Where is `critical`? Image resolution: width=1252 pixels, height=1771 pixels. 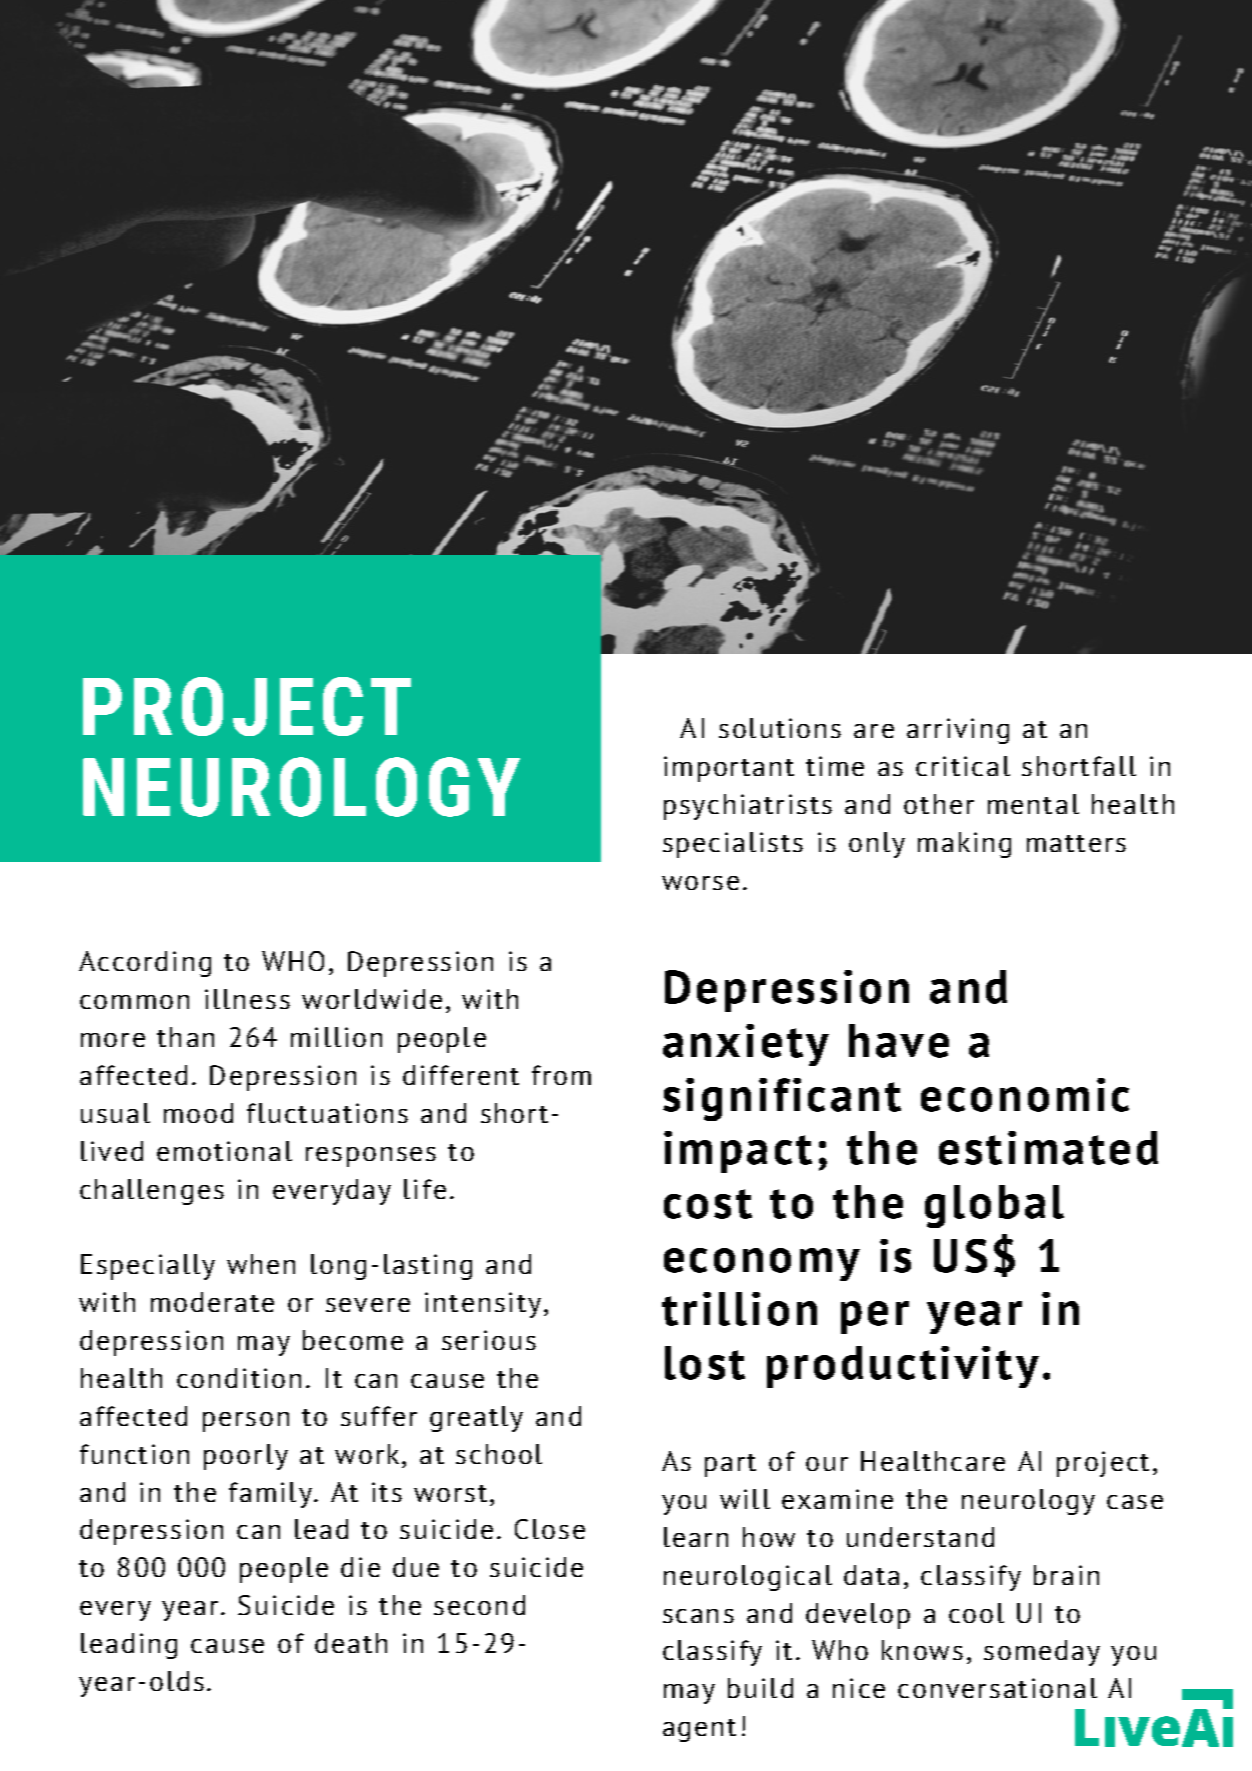 critical is located at coordinates (963, 766).
